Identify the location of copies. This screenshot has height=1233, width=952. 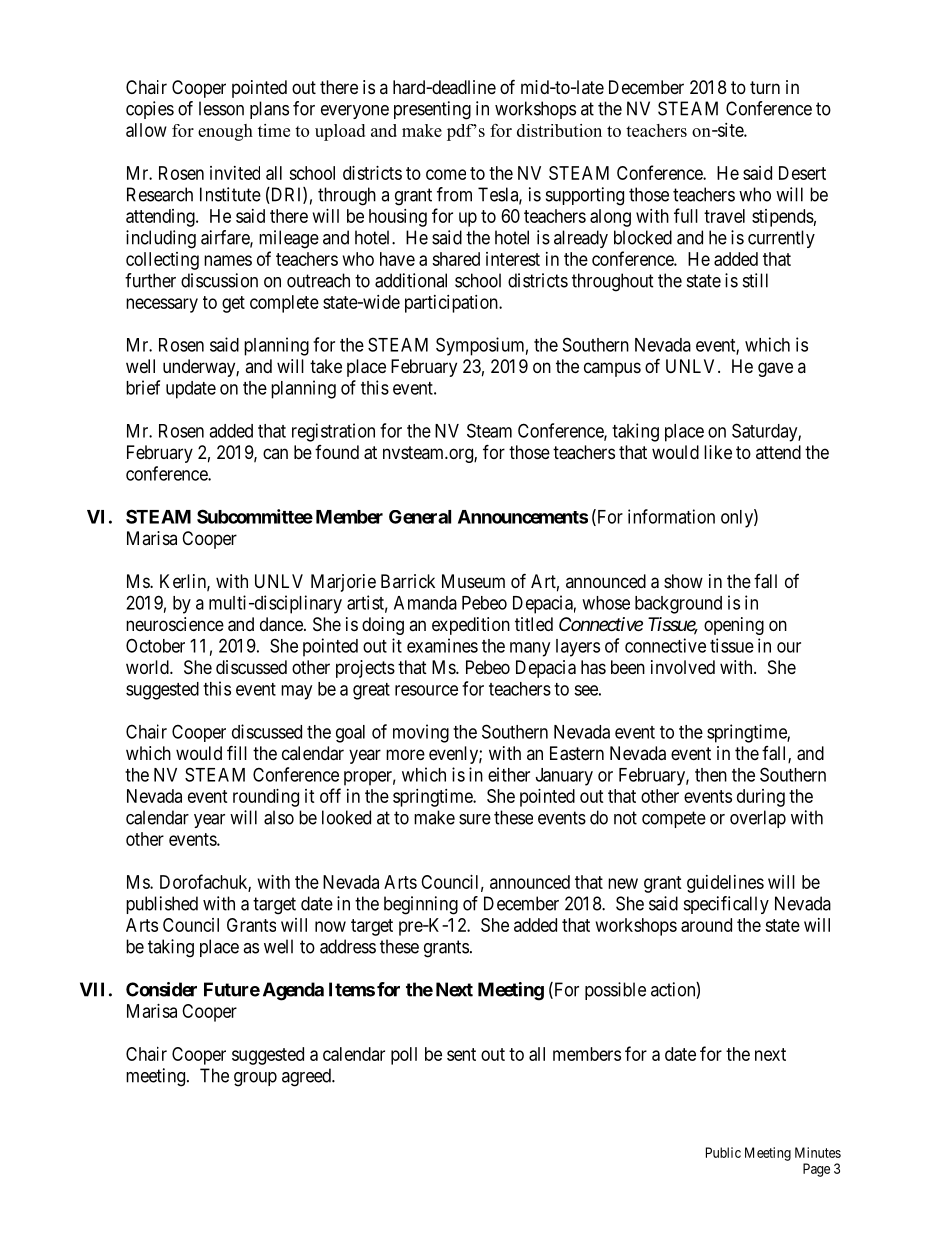
(150, 110).
